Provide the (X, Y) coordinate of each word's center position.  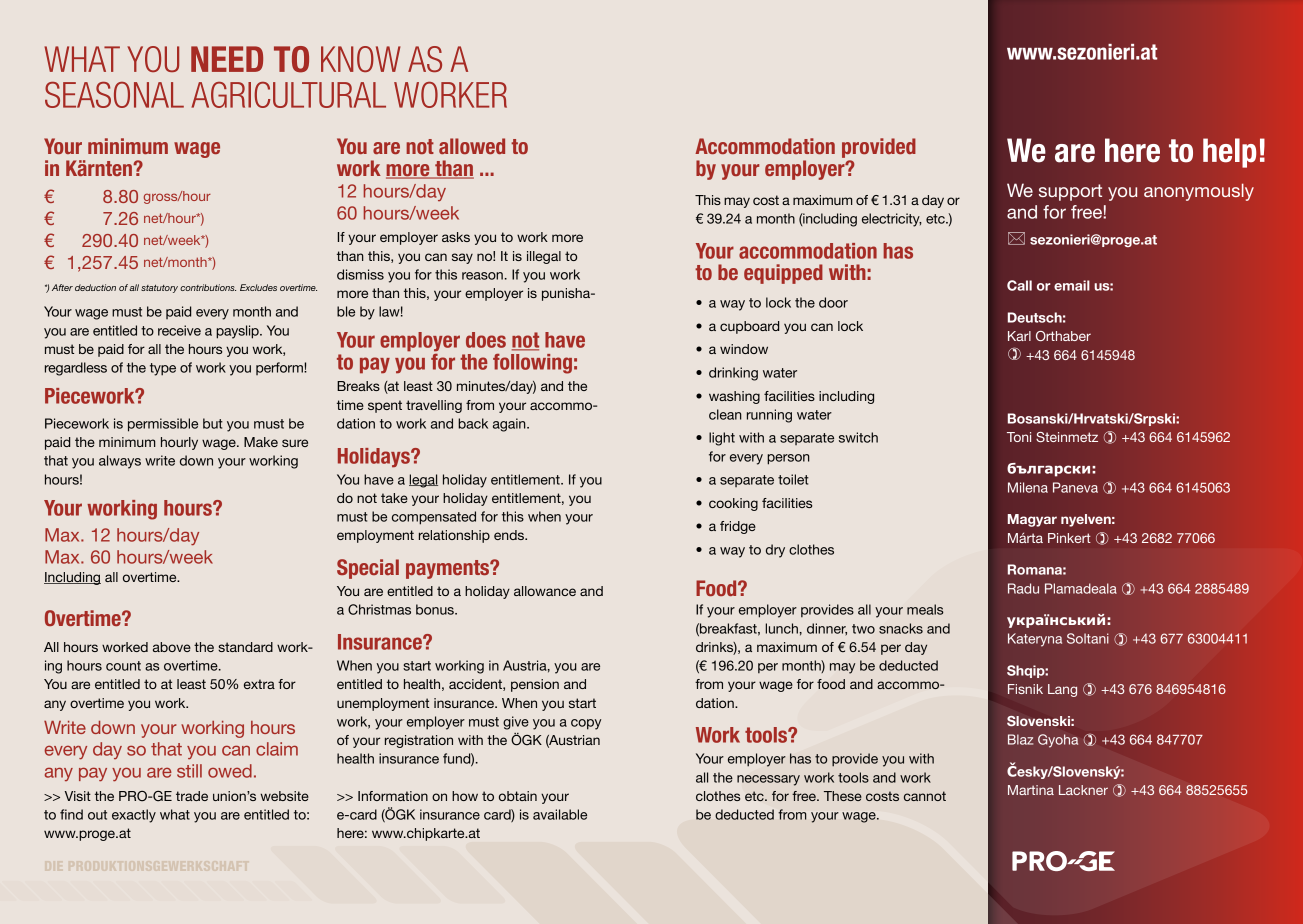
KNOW (361, 59)
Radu (1023, 588)
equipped (783, 274)
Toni (1019, 437)
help (1230, 153)
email (1072, 285)
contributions (208, 287)
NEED (227, 59)
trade (192, 796)
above (172, 647)
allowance (545, 591)
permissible (163, 425)
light (722, 439)
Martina (1031, 790)
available (560, 814)
